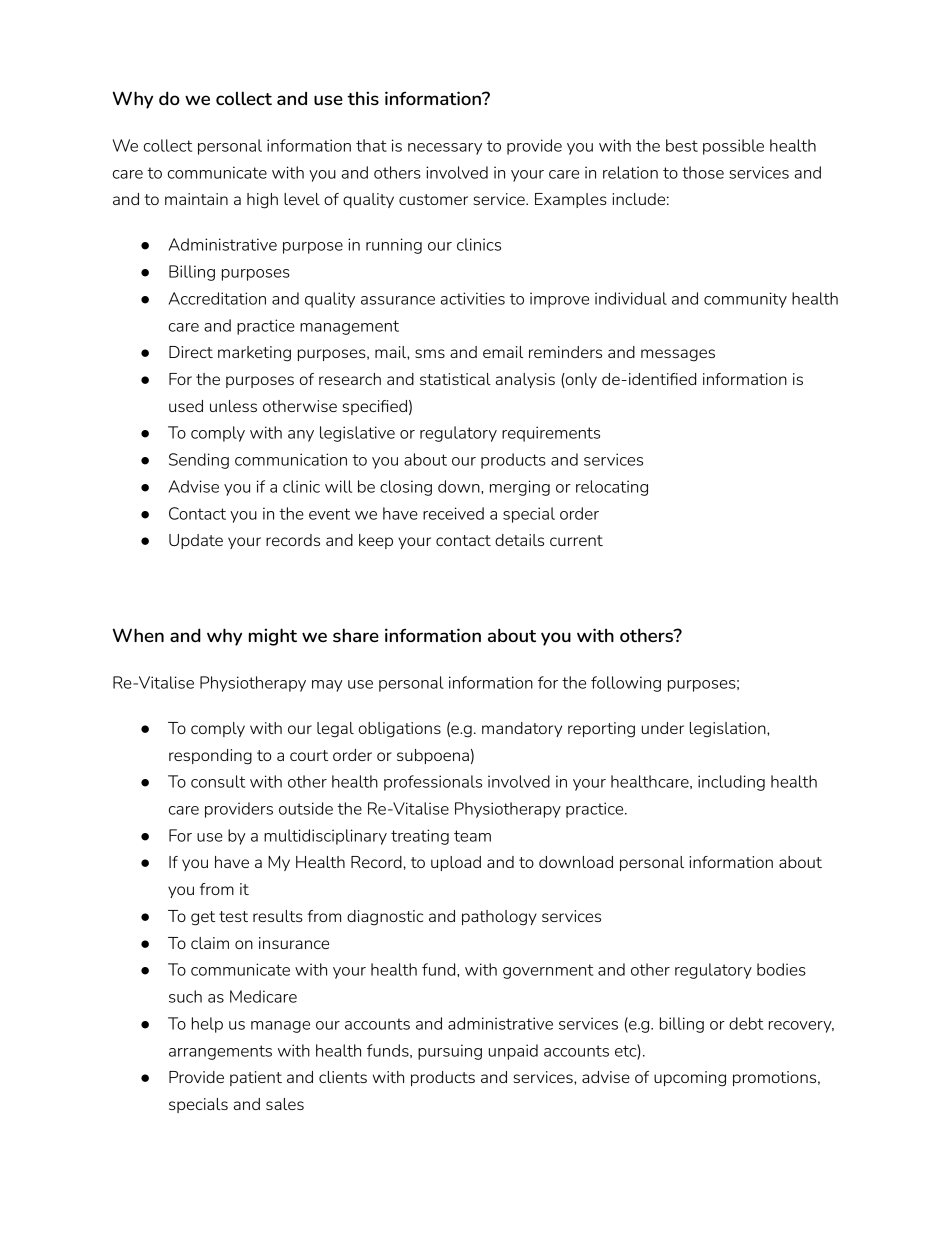  I want to click on maintain, so click(196, 199).
